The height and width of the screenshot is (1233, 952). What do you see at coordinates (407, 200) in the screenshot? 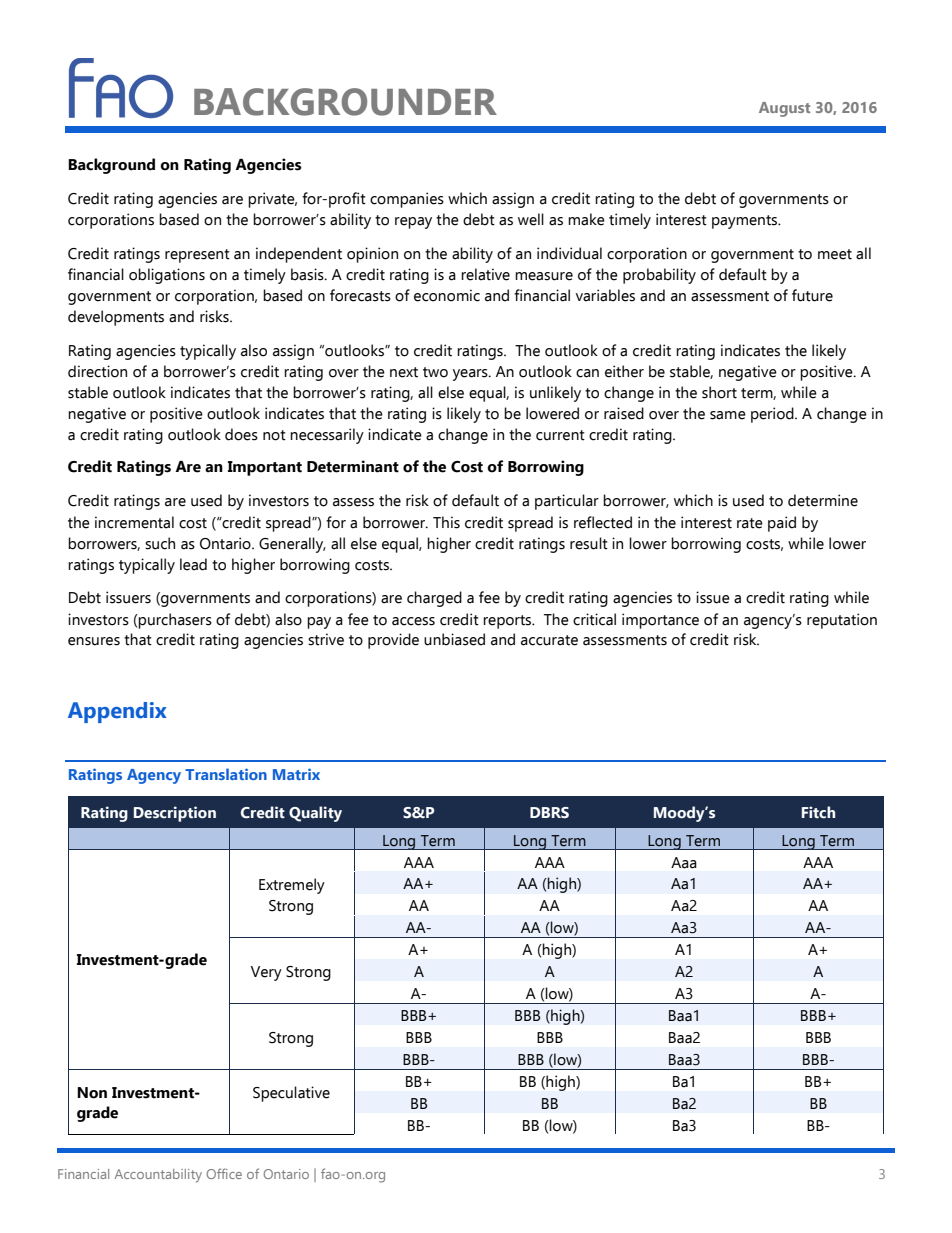
I see `companies` at bounding box center [407, 200].
